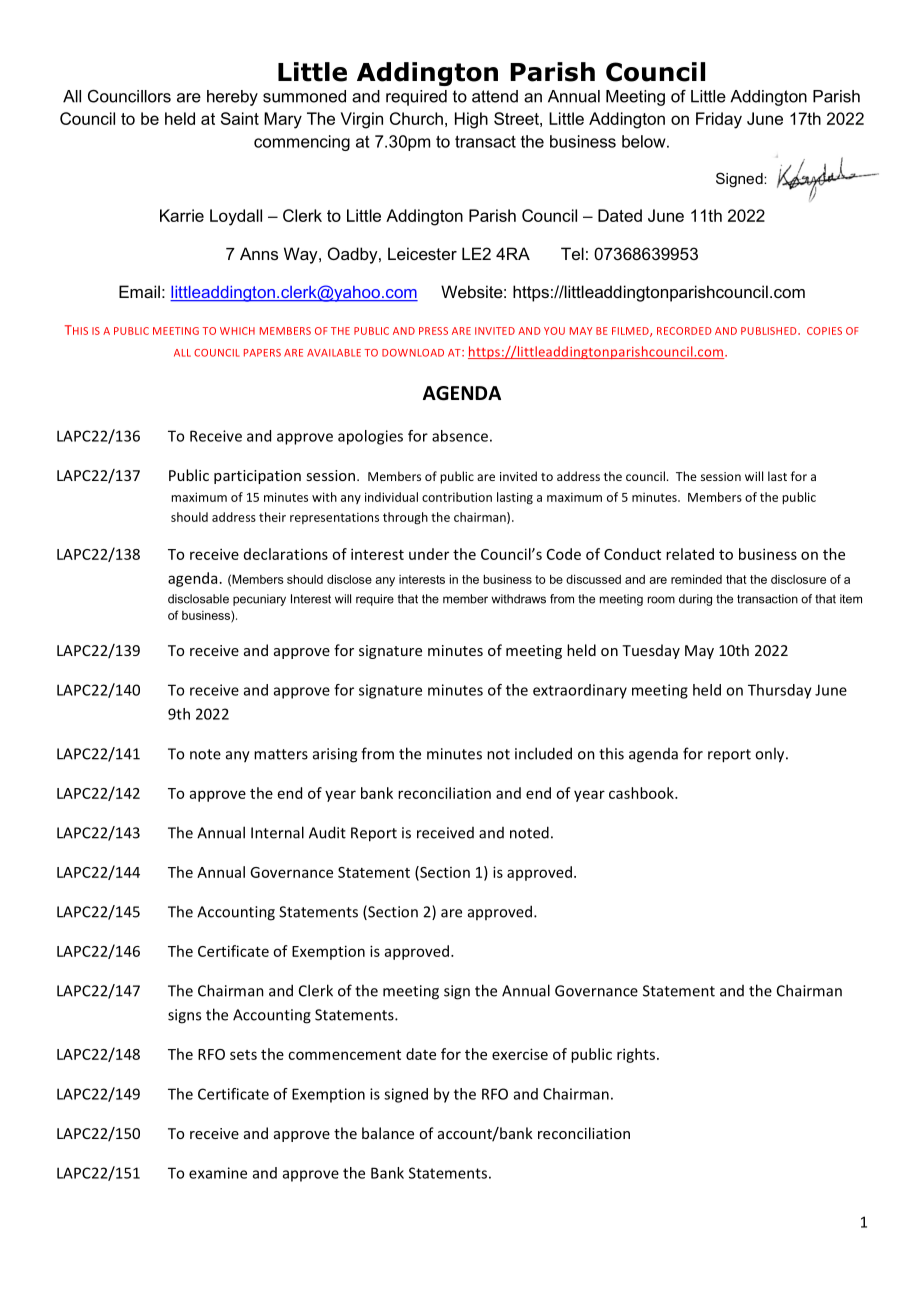 This screenshot has height=1308, width=924. What do you see at coordinates (460, 436) in the screenshot?
I see `absence` at bounding box center [460, 436].
